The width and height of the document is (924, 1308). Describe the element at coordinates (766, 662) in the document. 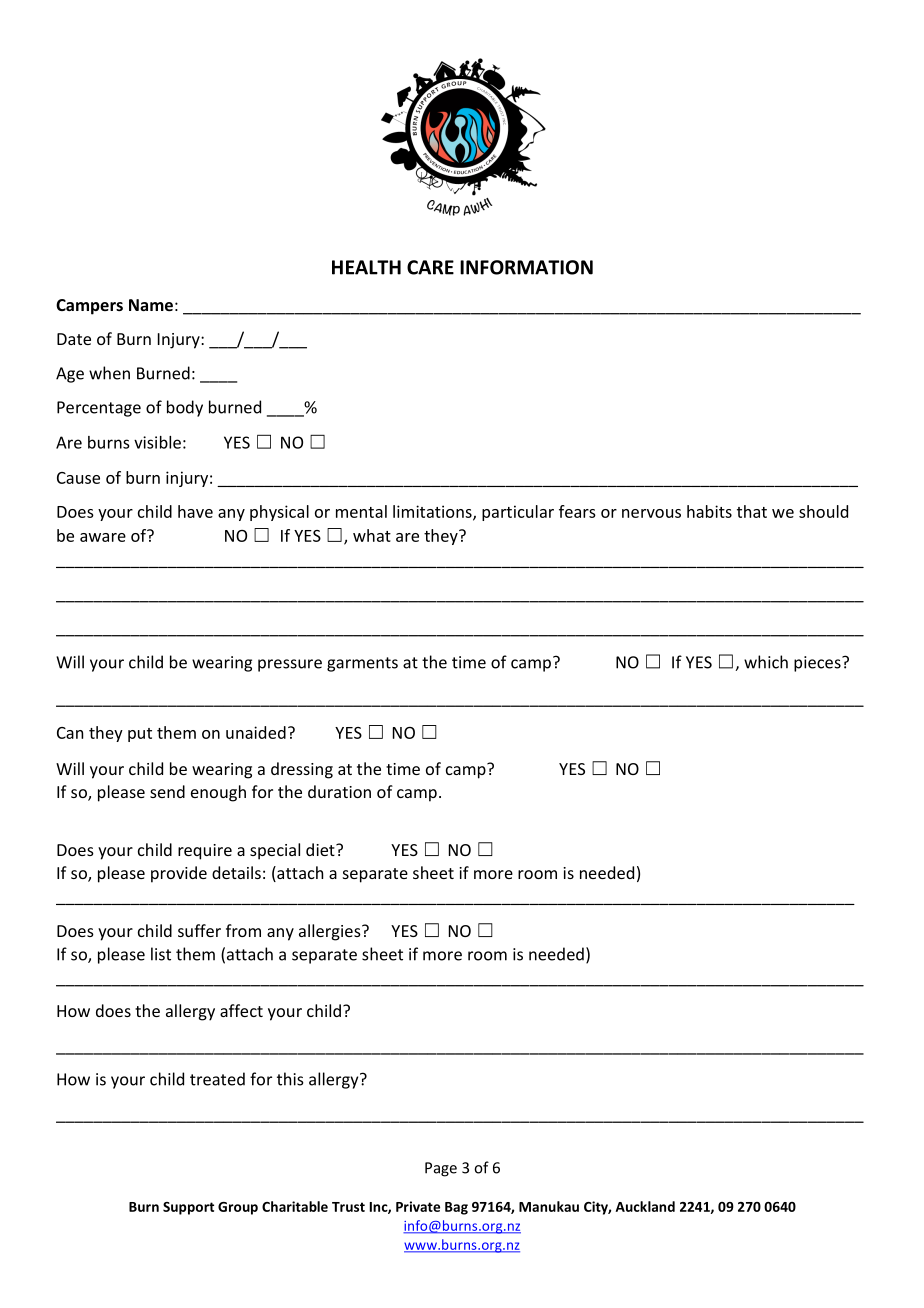

I see `which` at that location.
